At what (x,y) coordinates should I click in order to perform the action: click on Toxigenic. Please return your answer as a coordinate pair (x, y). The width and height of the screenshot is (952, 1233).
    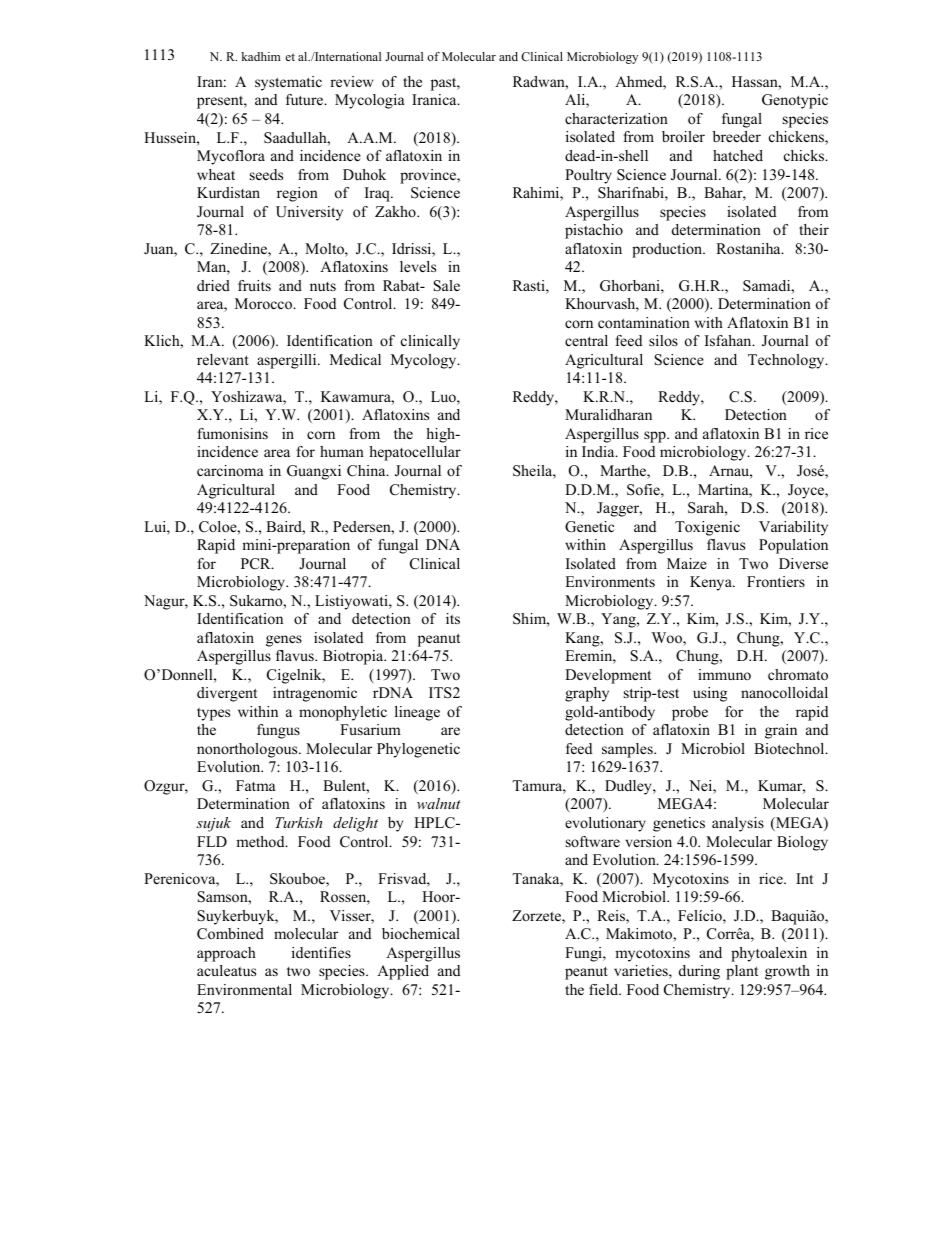
    Looking at the image, I should click on (707, 528).
